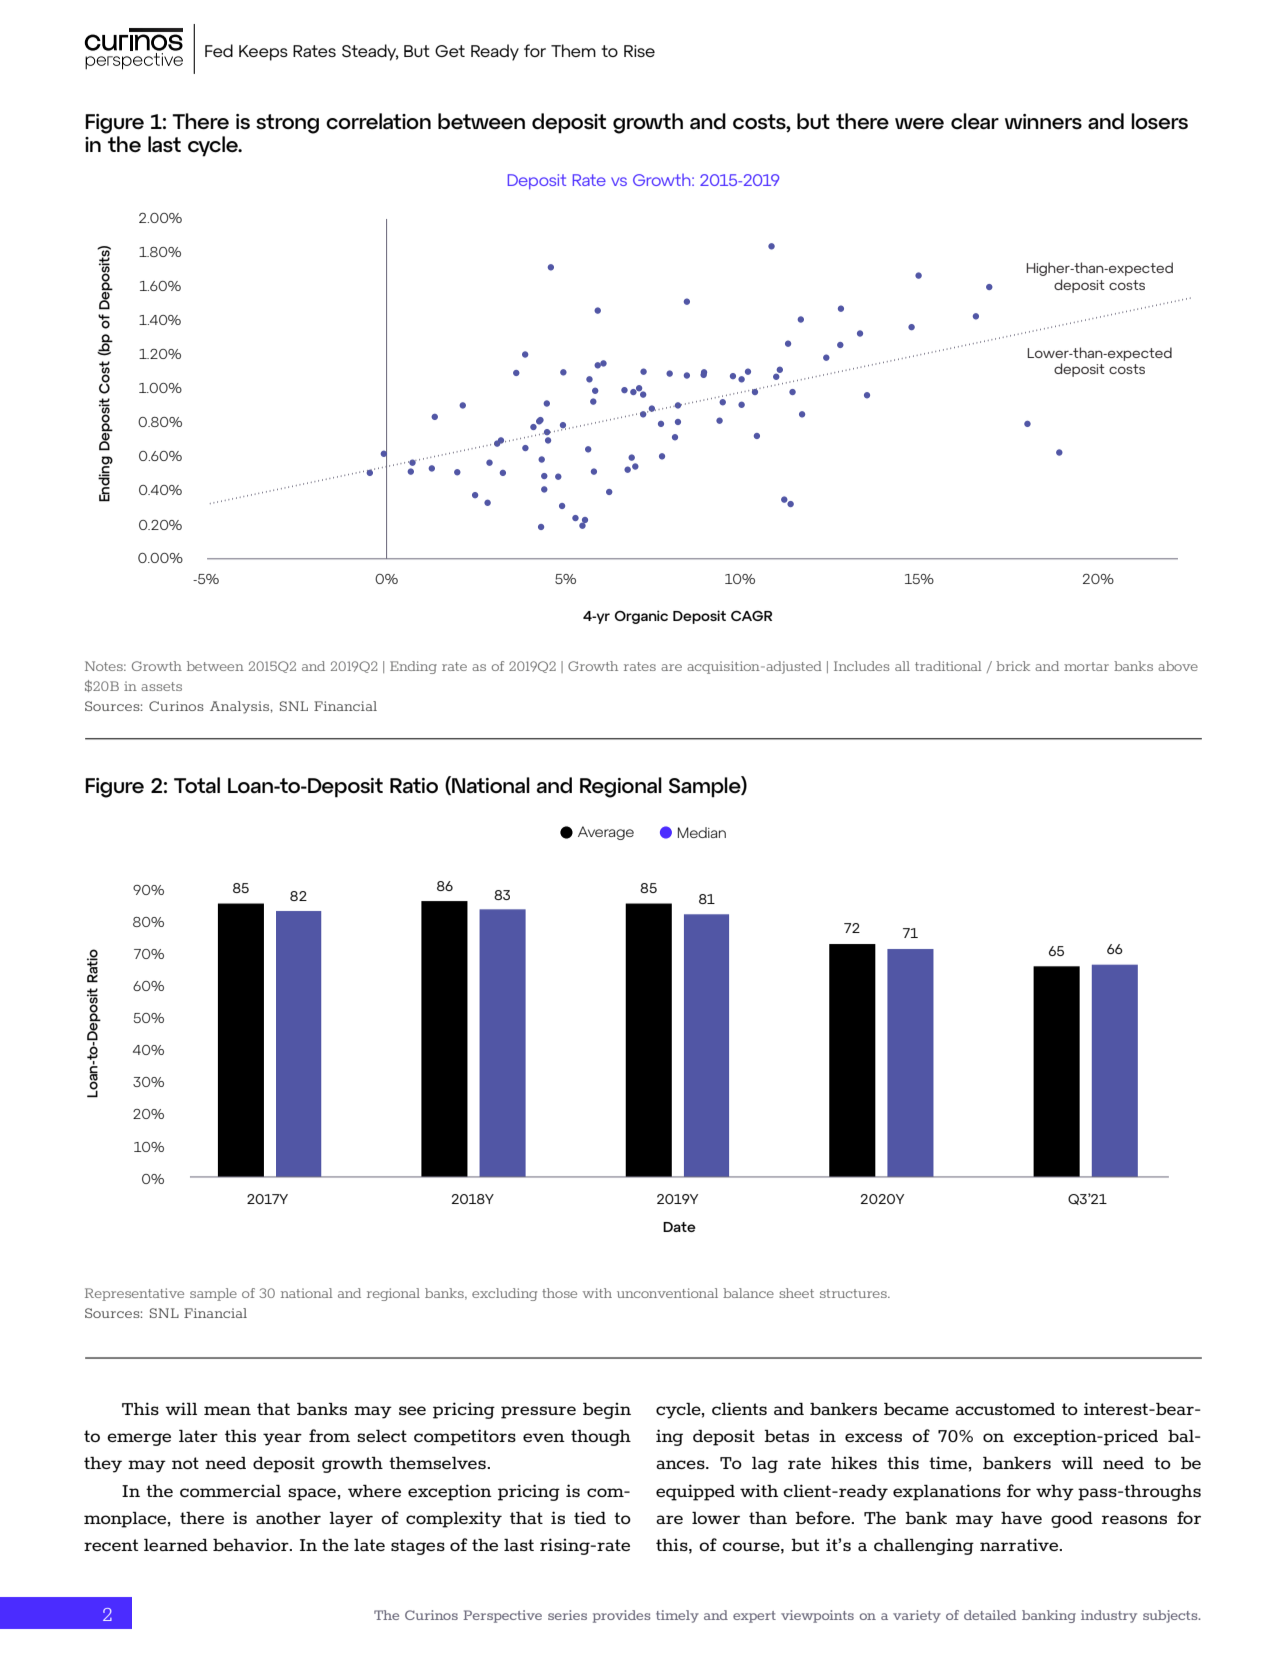  What do you see at coordinates (1020, 1544) in the page?
I see `narrative` at bounding box center [1020, 1544].
